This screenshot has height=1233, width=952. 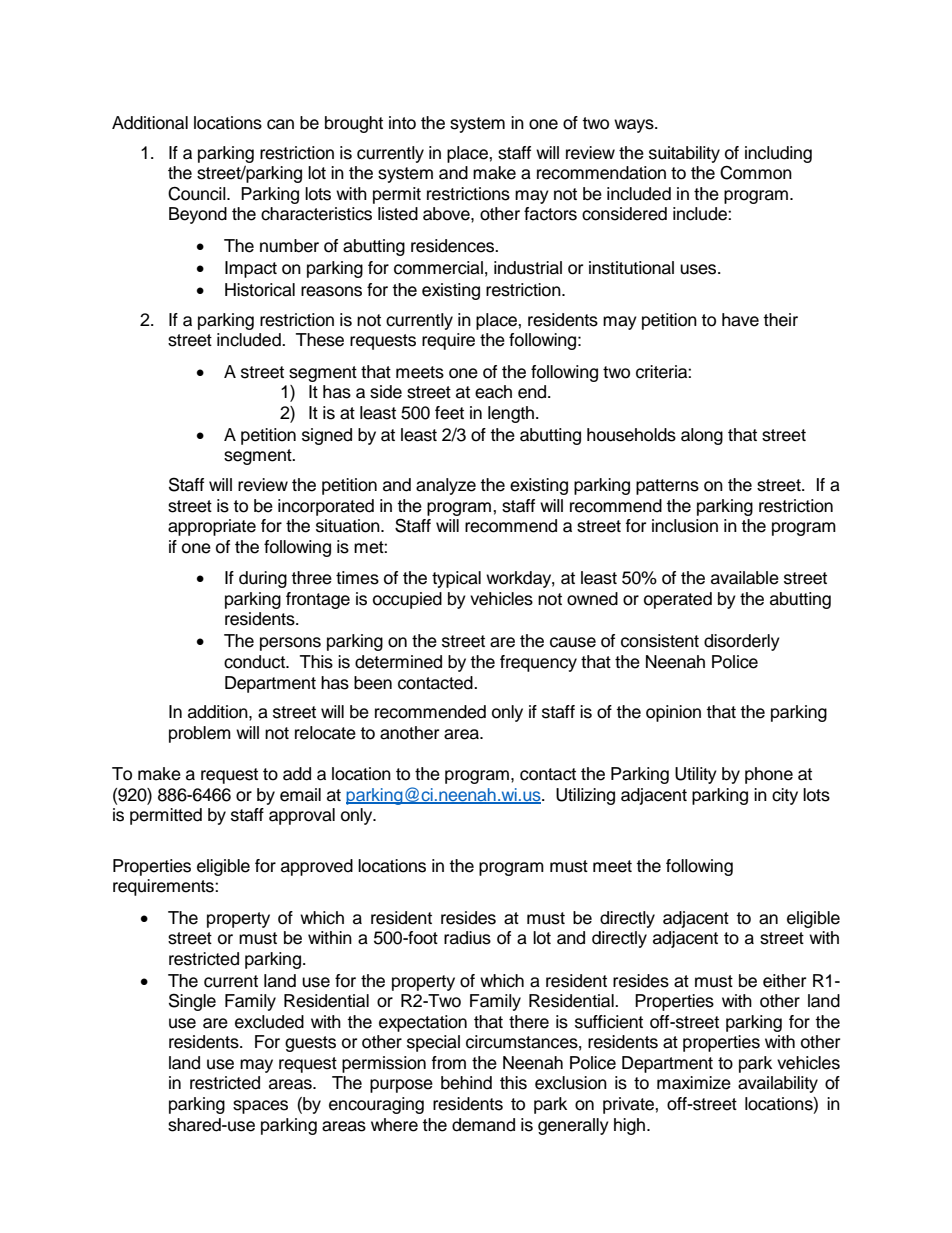 What do you see at coordinates (446, 486) in the screenshot?
I see `analyze` at bounding box center [446, 486].
